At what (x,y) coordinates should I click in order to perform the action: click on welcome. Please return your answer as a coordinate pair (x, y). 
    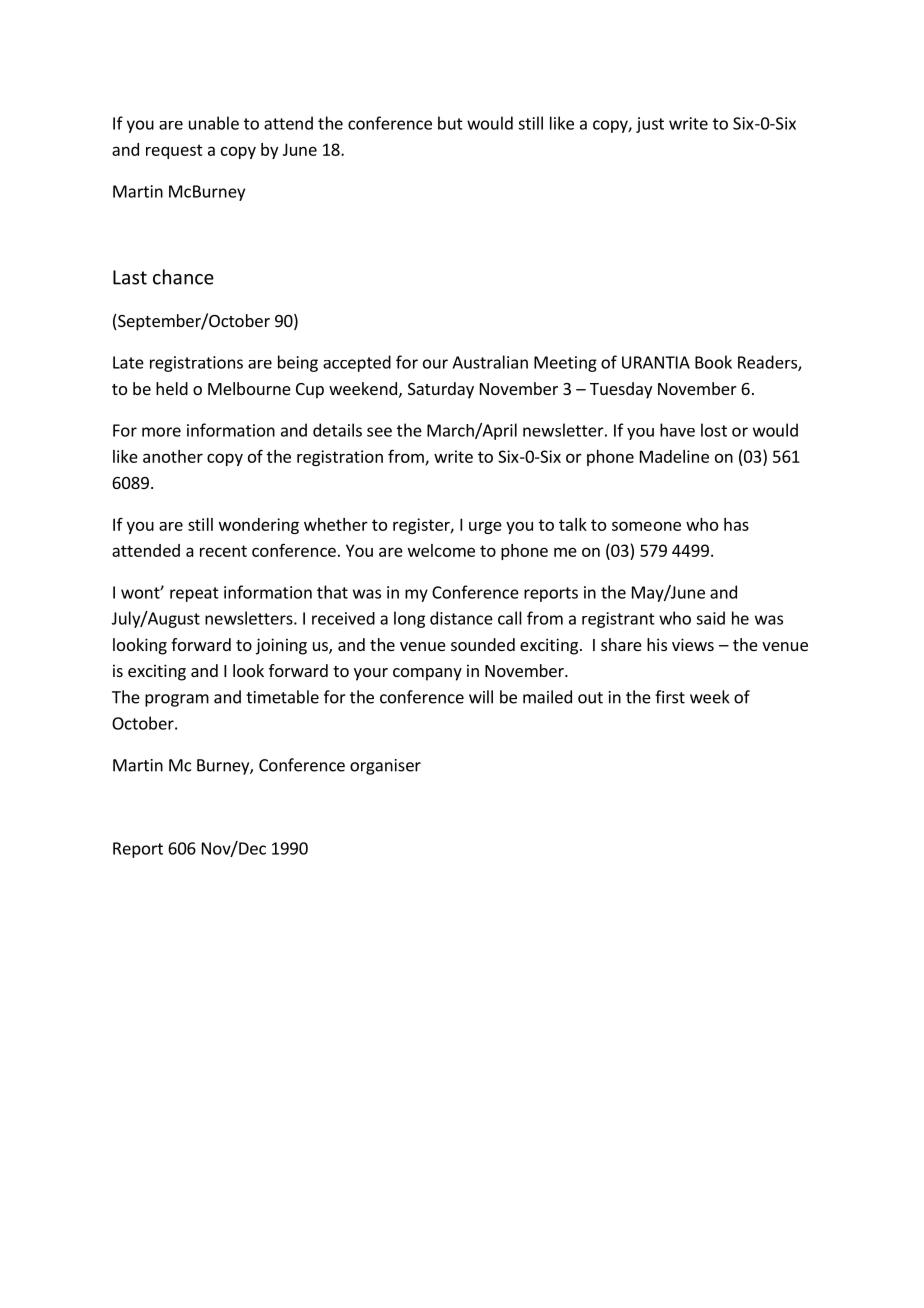
    Looking at the image, I should click on (441, 550).
